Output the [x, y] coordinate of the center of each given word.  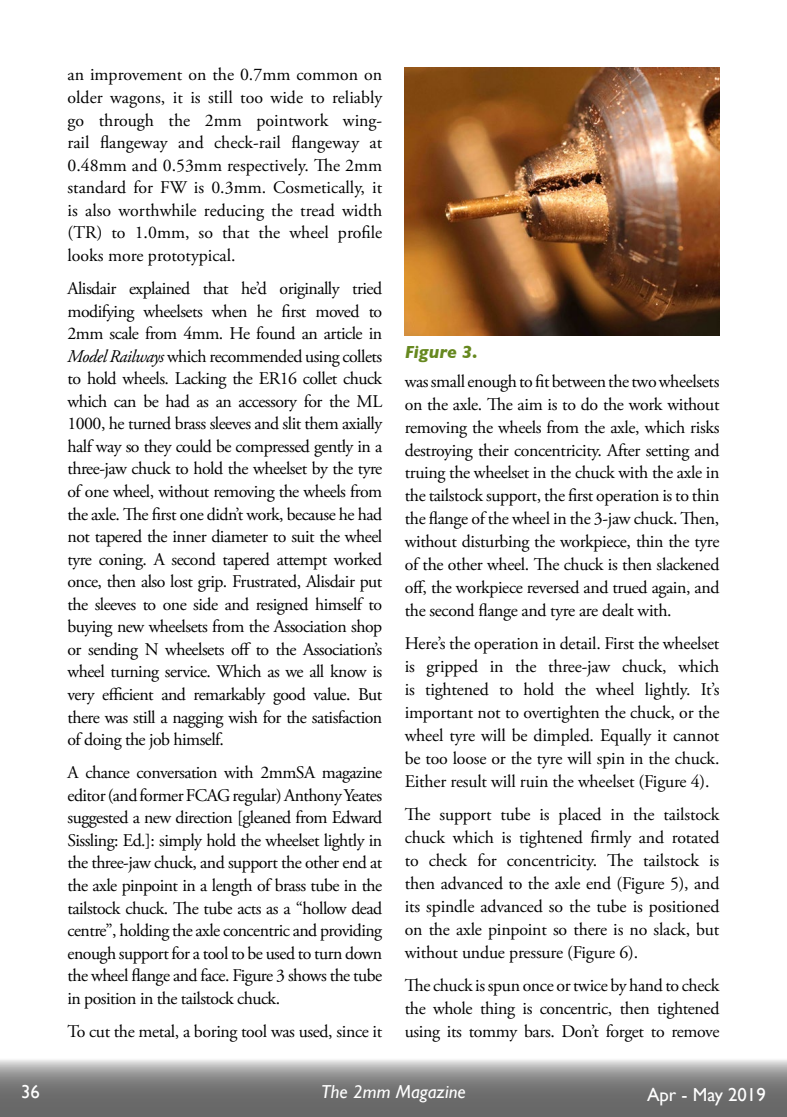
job [159, 741]
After [623, 450]
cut [99, 1033]
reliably [358, 99]
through [126, 122]
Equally [626, 737]
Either [426, 781]
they [158, 448]
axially [362, 425]
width [362, 210]
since [352, 1032]
